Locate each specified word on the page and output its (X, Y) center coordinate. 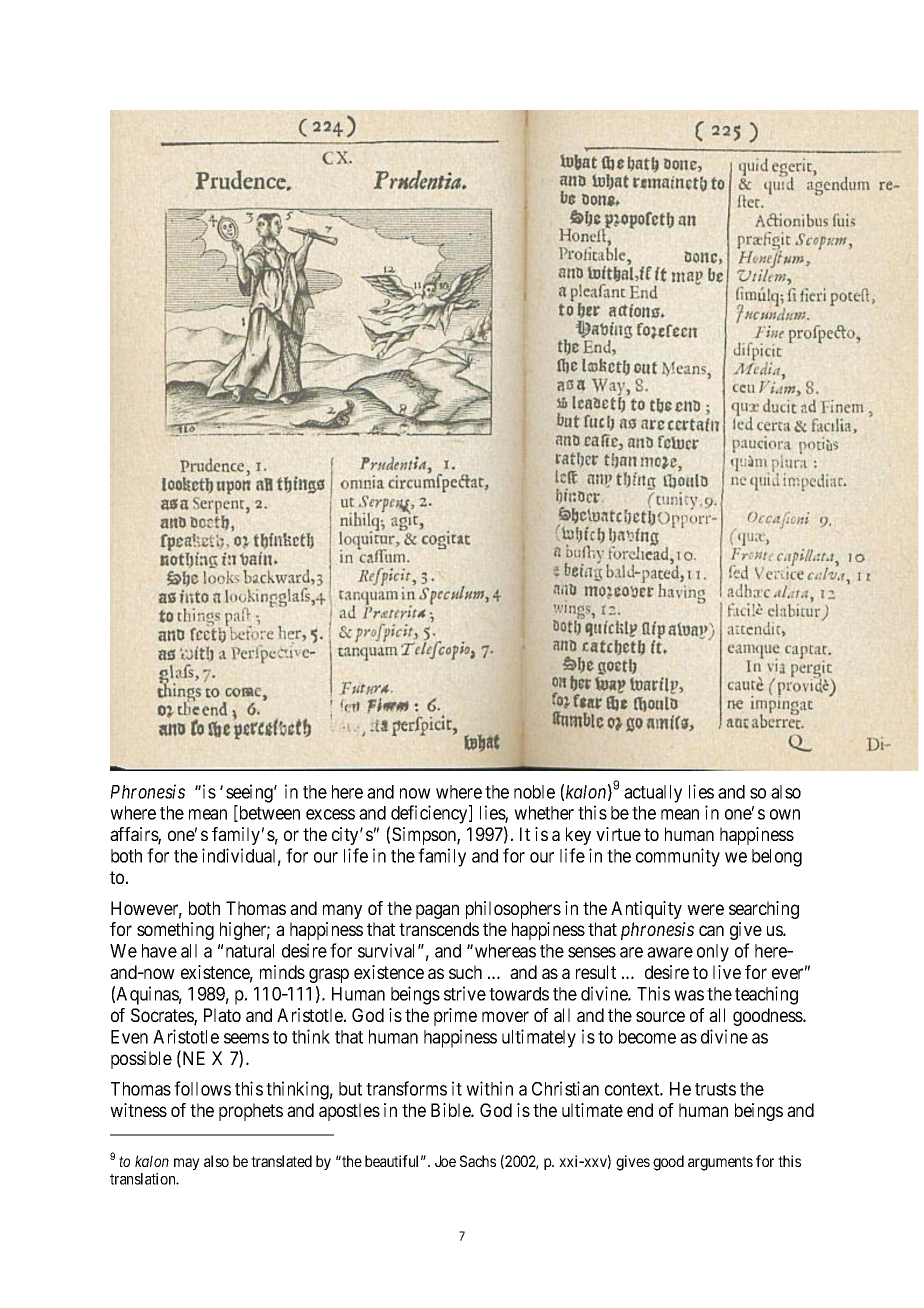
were (705, 909)
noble (534, 792)
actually (653, 794)
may (187, 1164)
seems (246, 1038)
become (647, 1037)
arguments (720, 1163)
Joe (445, 1161)
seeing (250, 793)
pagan (437, 911)
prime (455, 1017)
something (175, 931)
